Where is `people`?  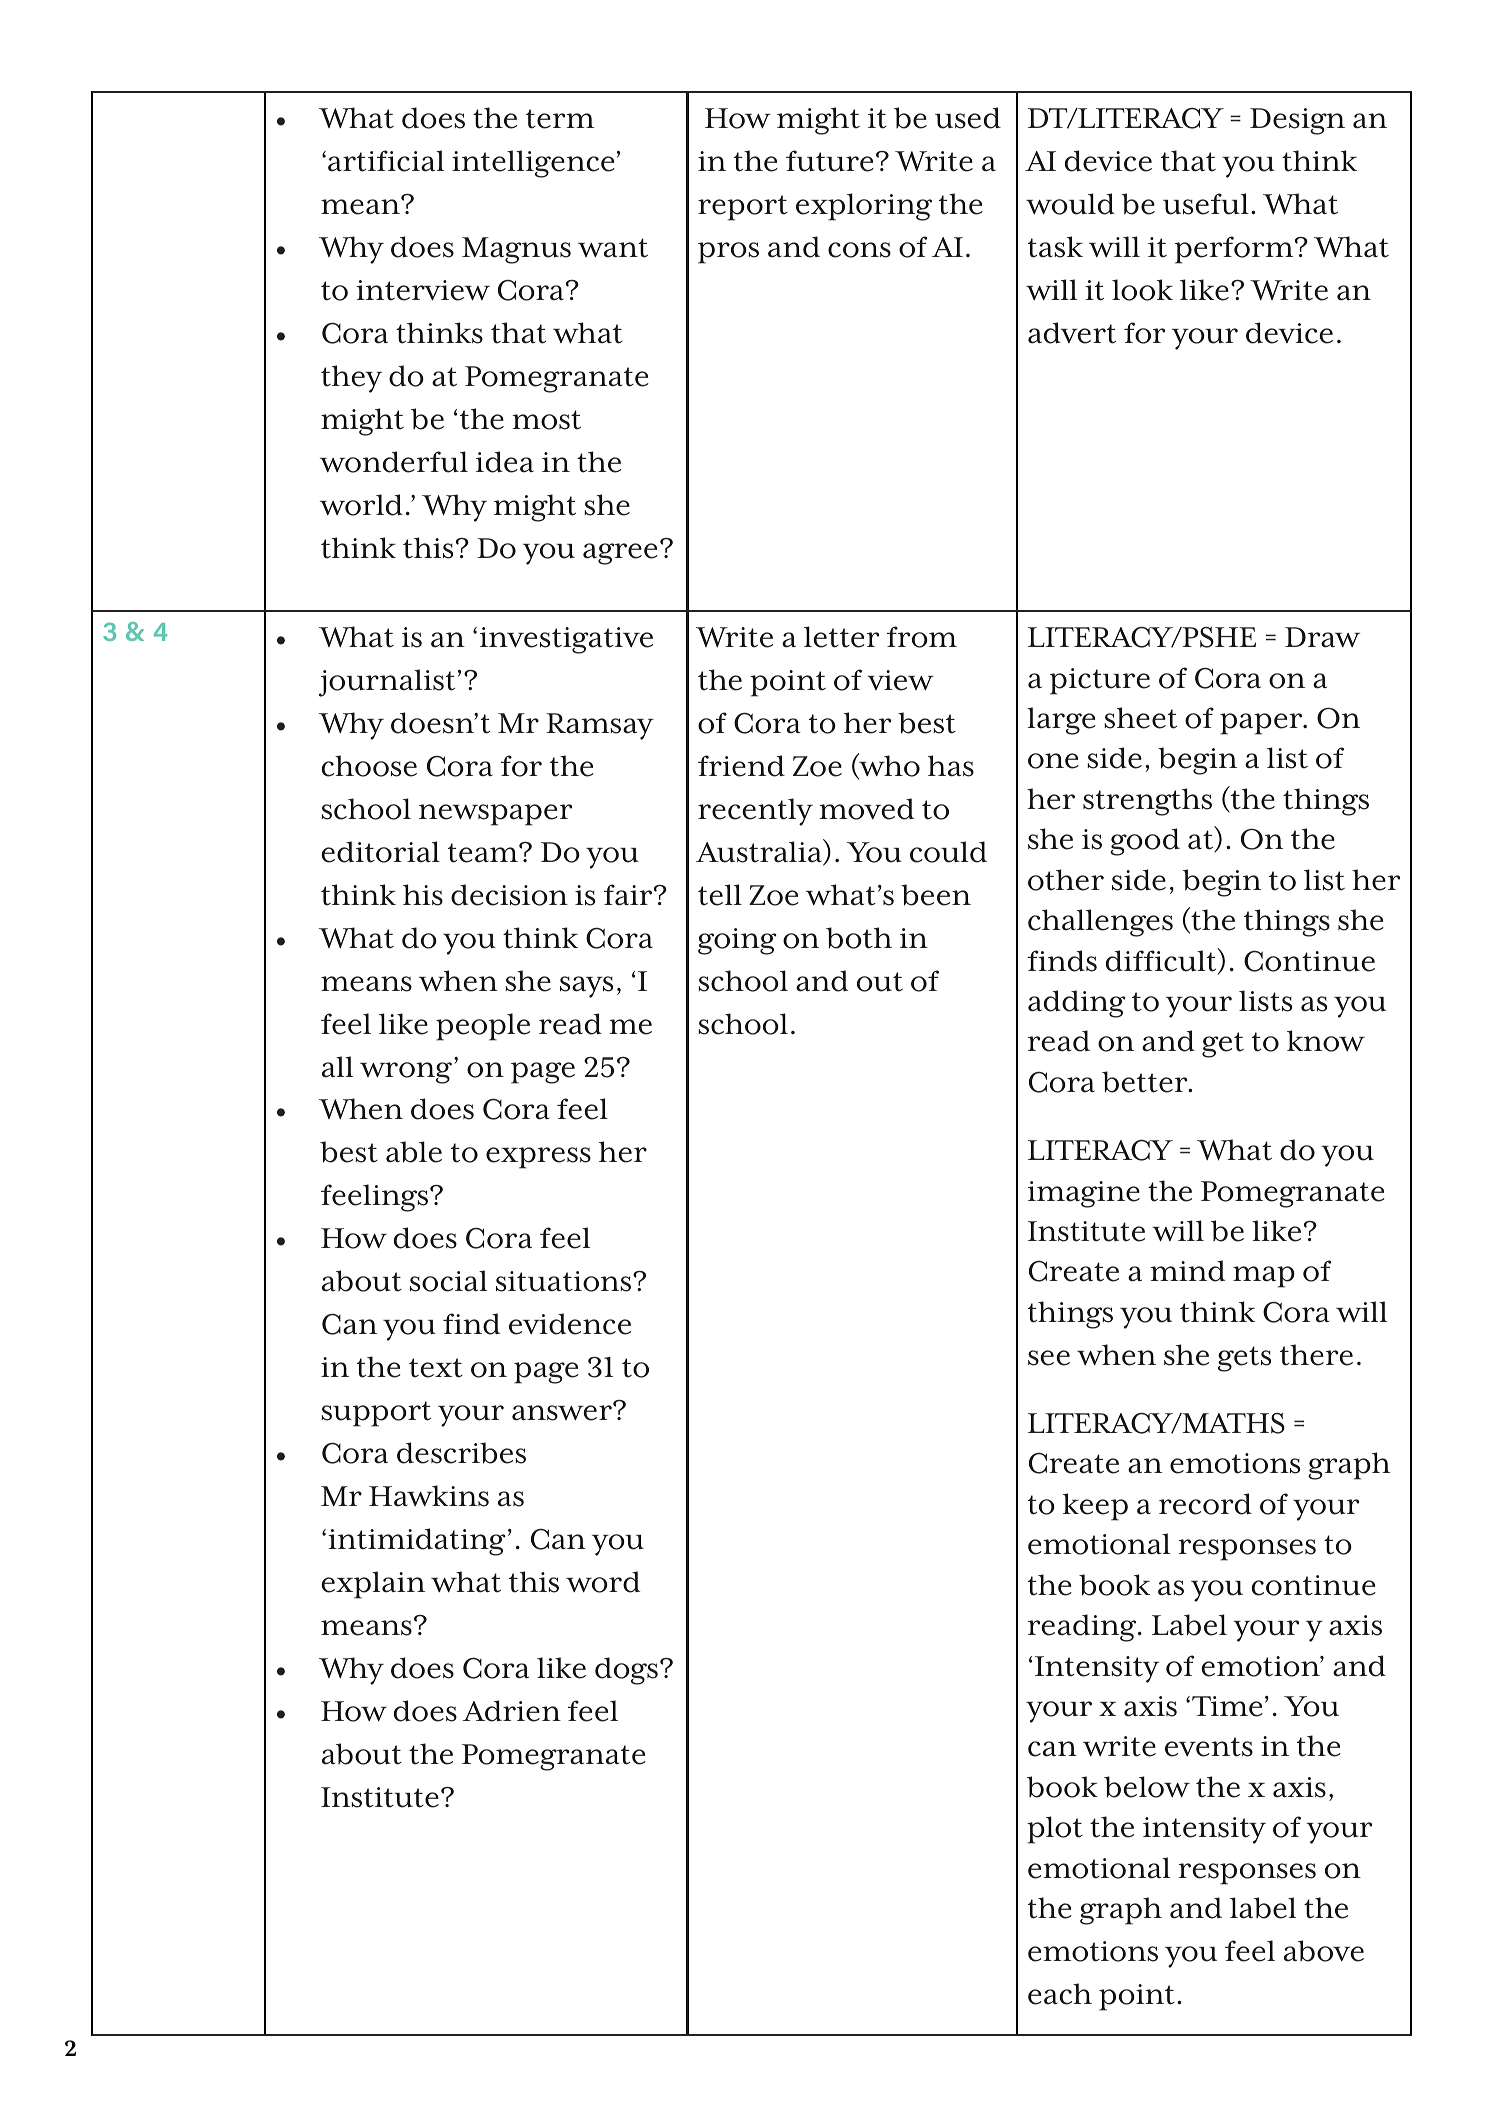
people is located at coordinates (483, 1027).
